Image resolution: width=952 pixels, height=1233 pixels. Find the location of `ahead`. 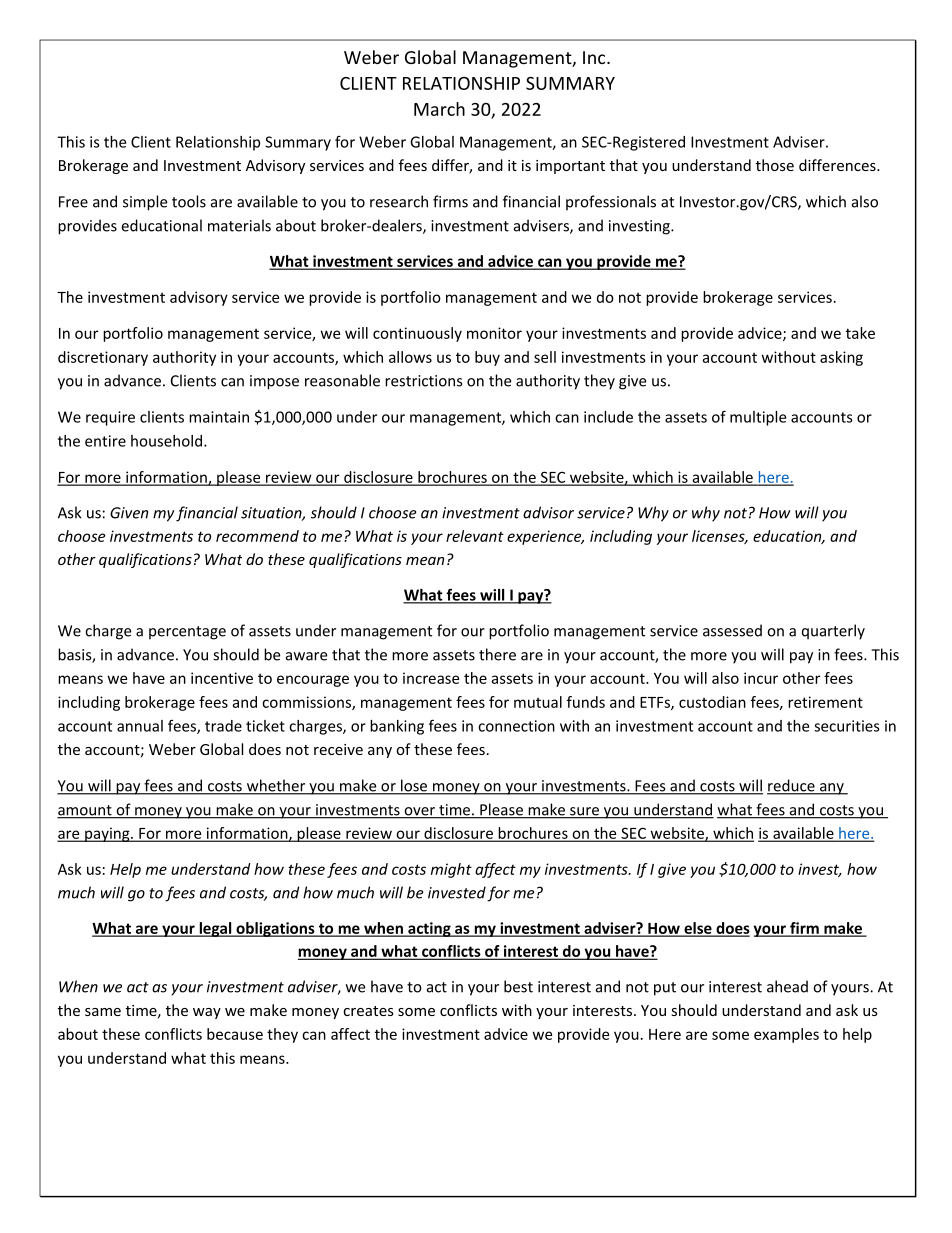

ahead is located at coordinates (787, 986).
